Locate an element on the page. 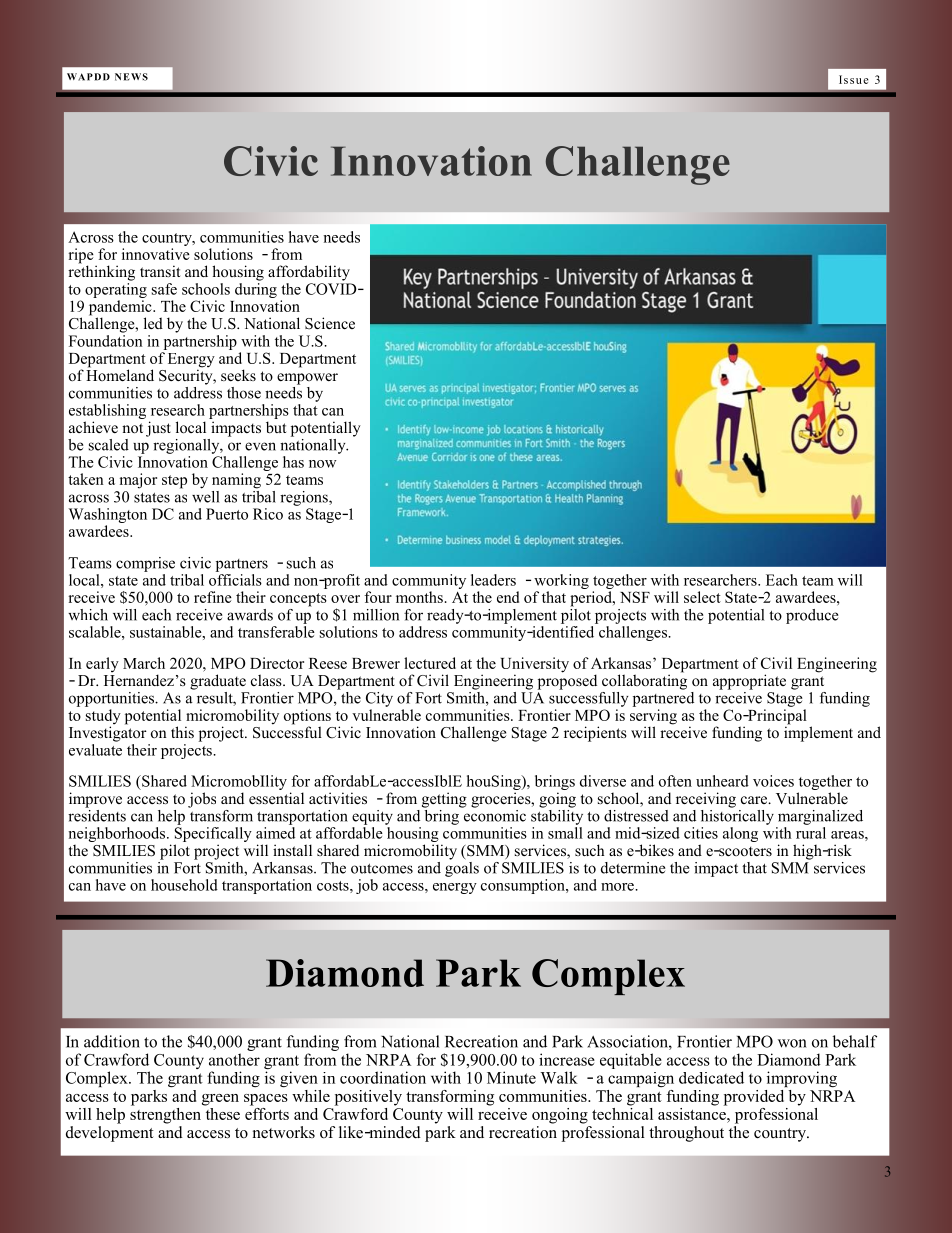 The height and width of the document is (1233, 952). safe is located at coordinates (164, 289).
